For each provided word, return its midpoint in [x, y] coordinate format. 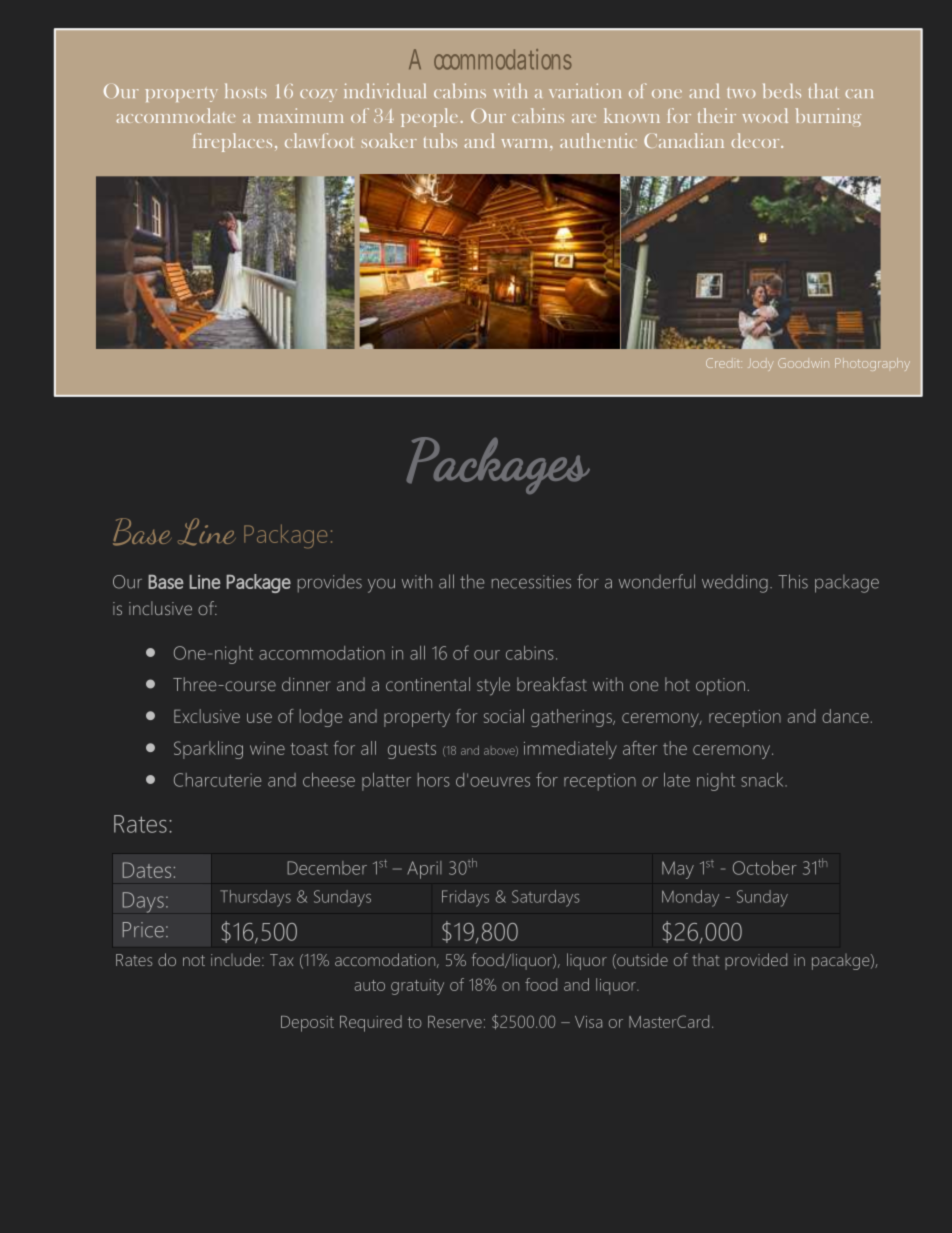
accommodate [176, 115]
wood [765, 115]
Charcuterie [217, 780]
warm [526, 143]
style [493, 686]
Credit [724, 363]
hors [434, 780]
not [194, 960]
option [720, 686]
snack [763, 780]
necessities [531, 582]
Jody [760, 365]
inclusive [160, 608]
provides [330, 584]
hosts [246, 90]
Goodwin [803, 363]
